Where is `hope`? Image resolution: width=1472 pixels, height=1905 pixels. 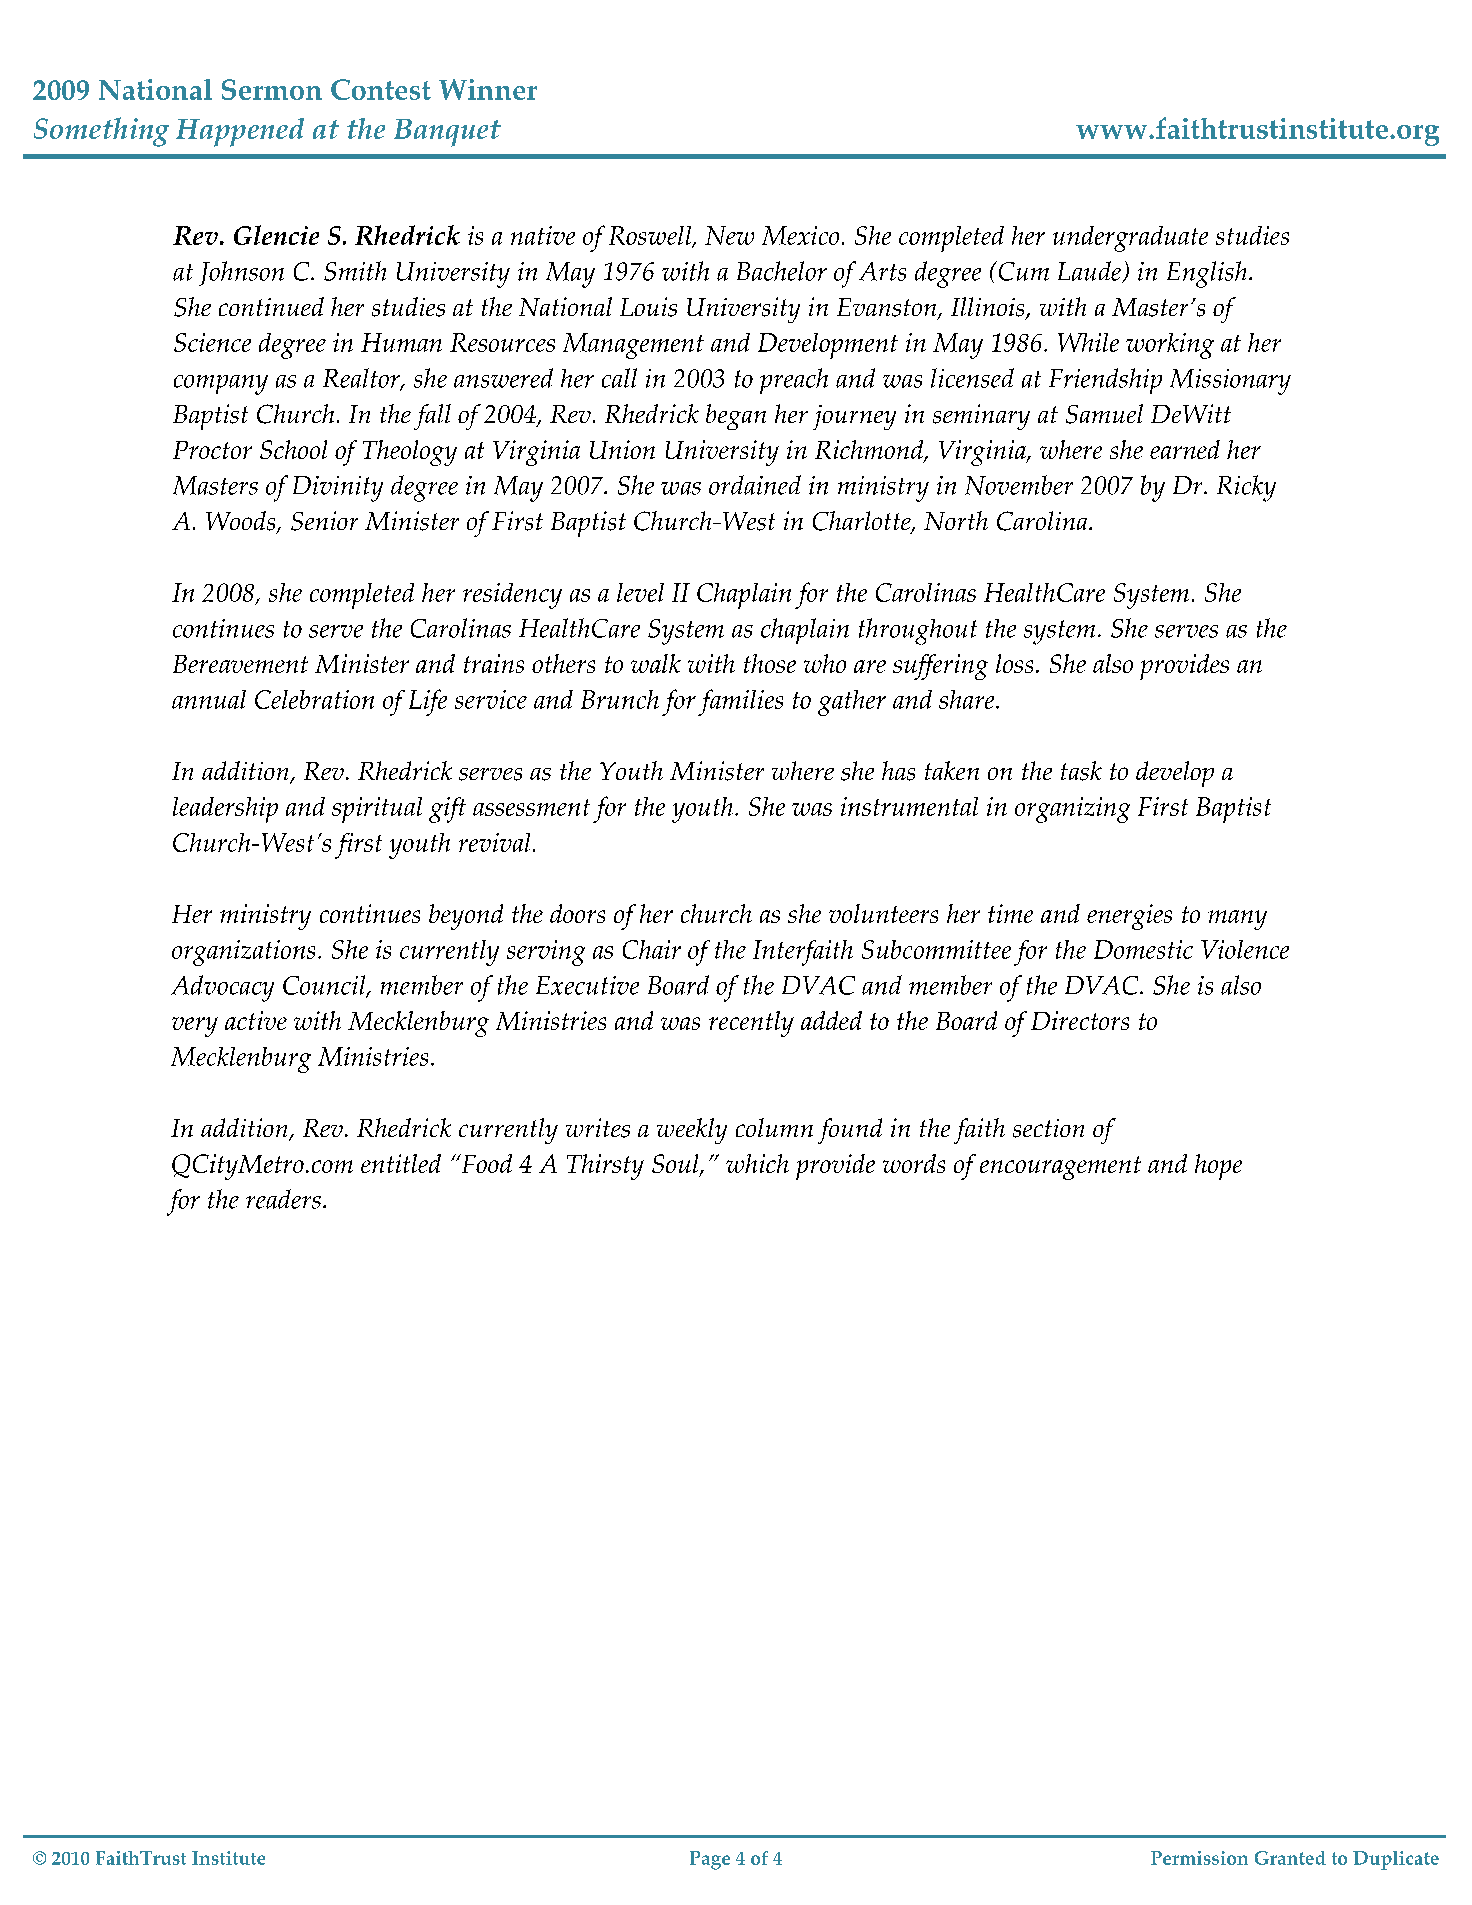 hope is located at coordinates (1218, 1167).
